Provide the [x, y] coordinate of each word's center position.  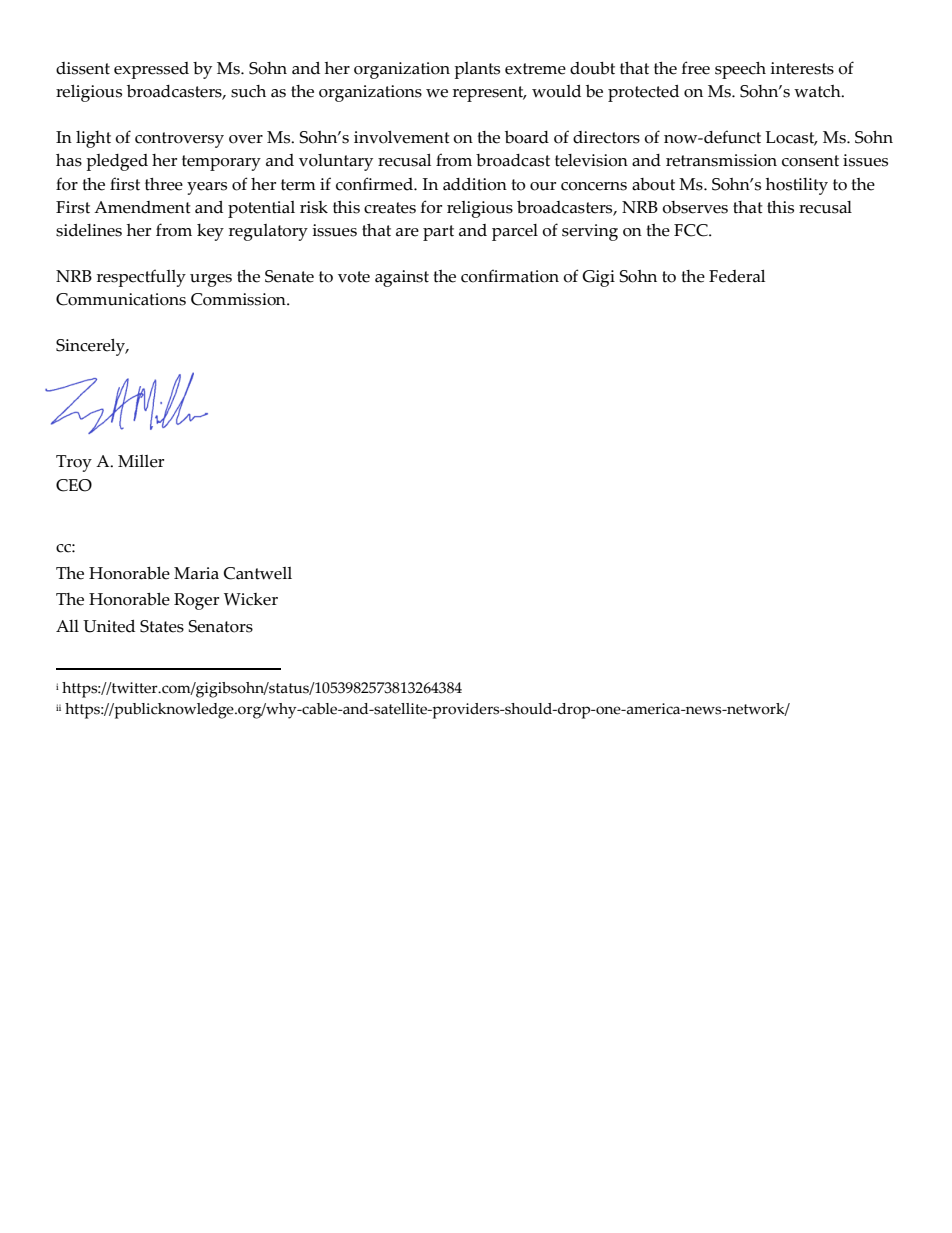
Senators [221, 626]
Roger [196, 601]
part [438, 233]
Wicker [251, 599]
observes [695, 207]
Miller [141, 461]
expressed [151, 70]
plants [477, 70]
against [402, 278]
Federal [737, 276]
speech [740, 70]
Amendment [142, 207]
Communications [121, 299]
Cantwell [258, 573]
